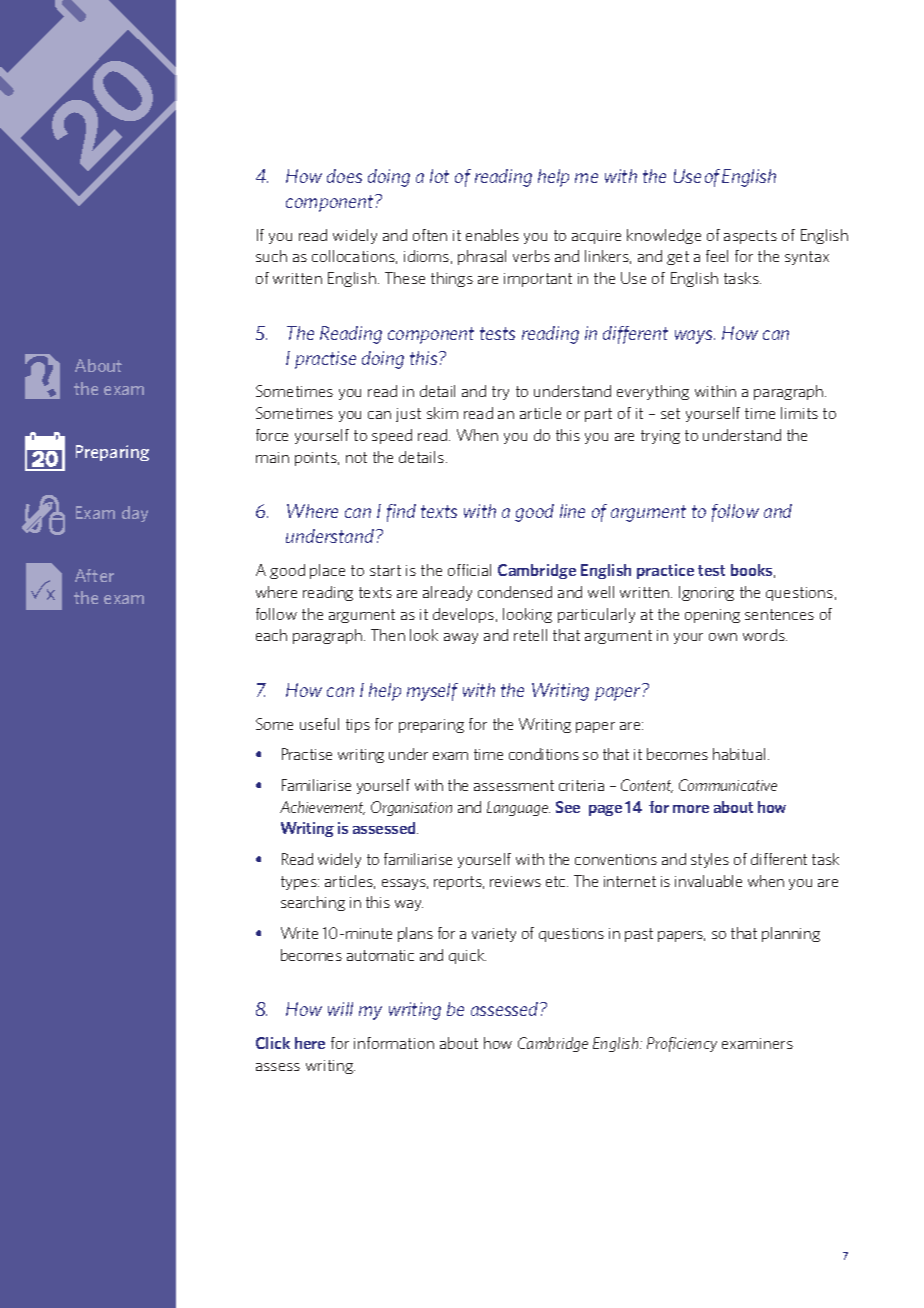  What do you see at coordinates (272, 435) in the screenshot?
I see `force` at bounding box center [272, 435].
